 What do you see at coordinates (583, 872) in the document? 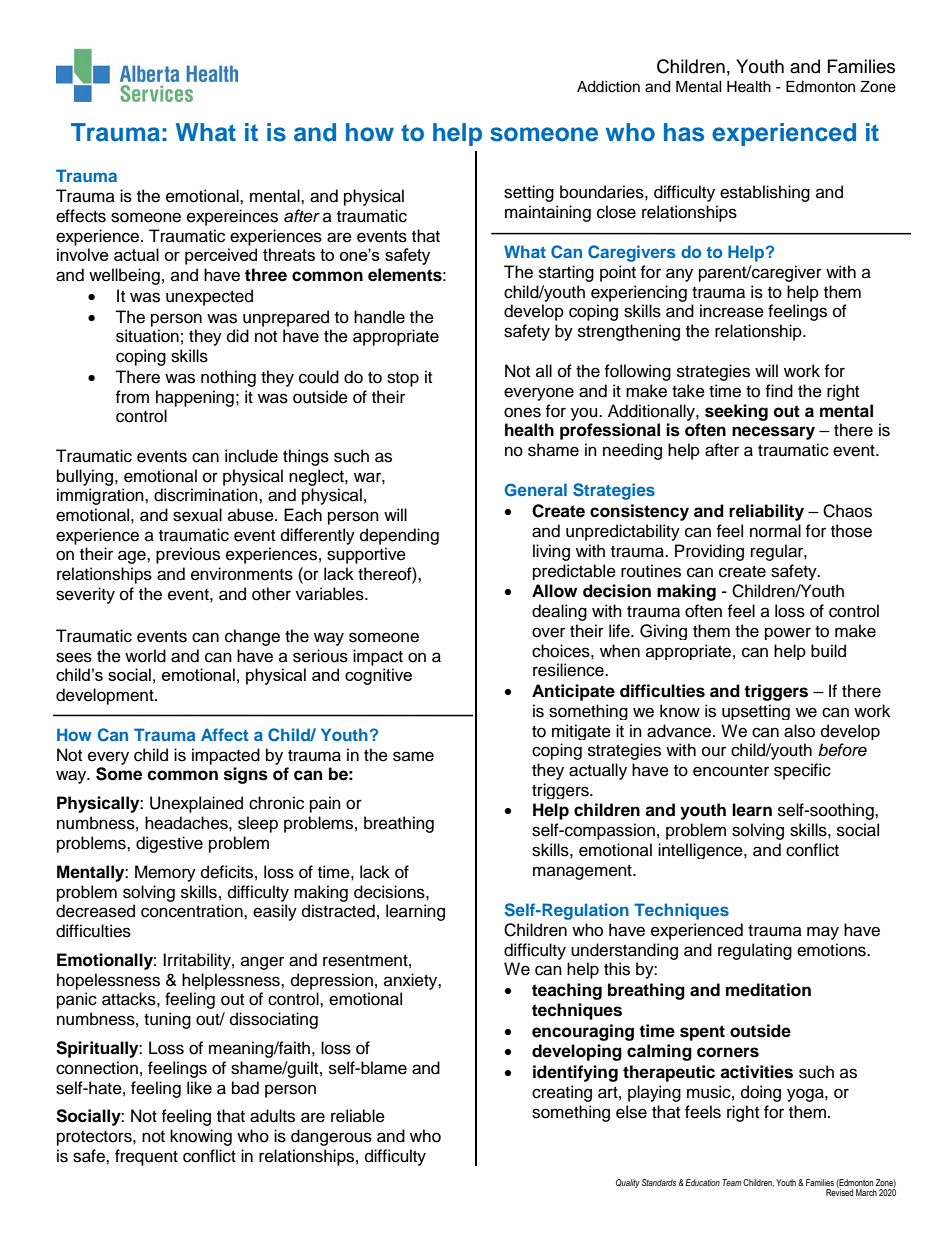
I see `management` at bounding box center [583, 872].
